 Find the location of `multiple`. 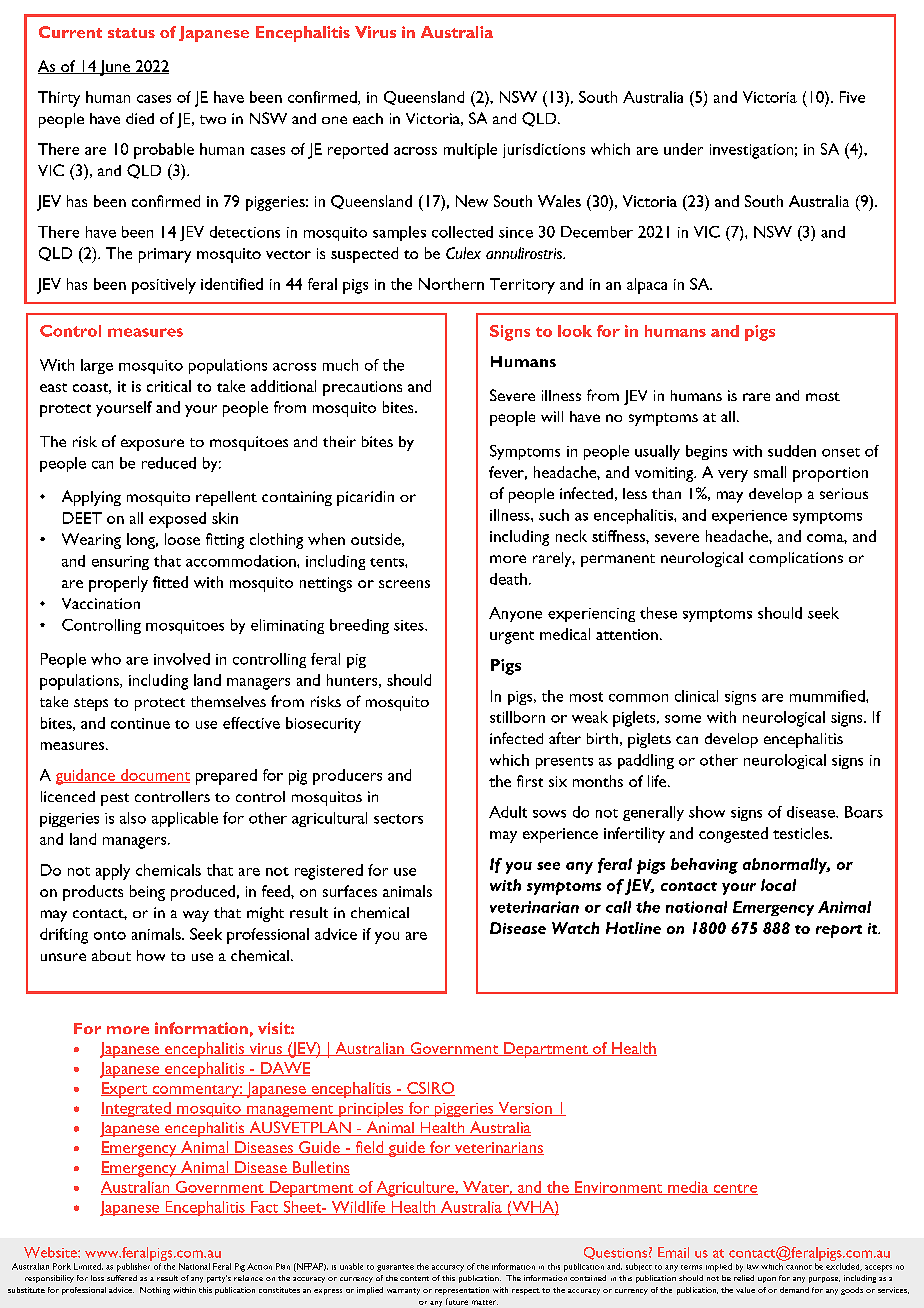

multiple is located at coordinates (470, 151).
